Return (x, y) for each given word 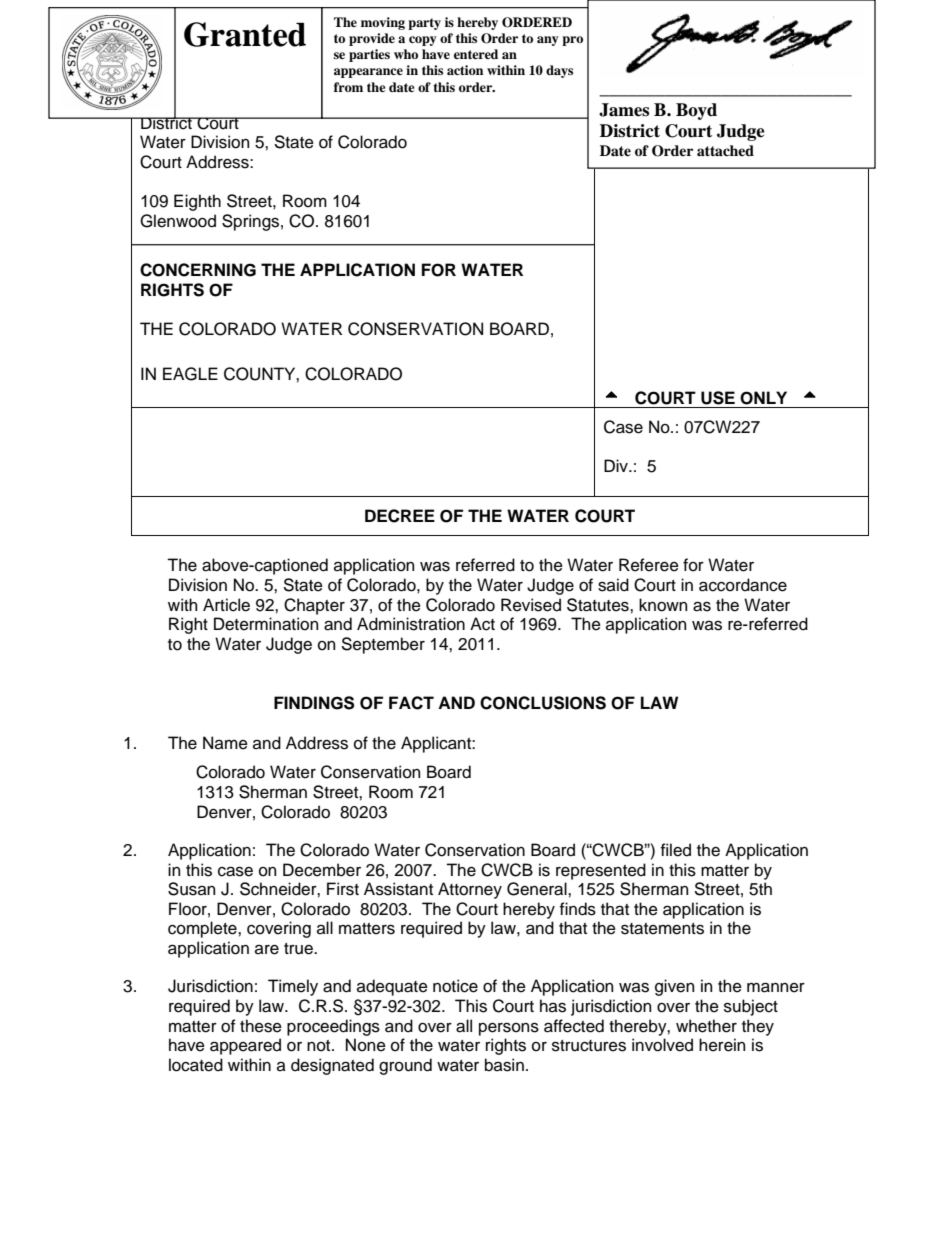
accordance (743, 585)
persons (509, 1029)
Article (226, 605)
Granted (245, 34)
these (261, 1026)
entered (476, 54)
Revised (531, 605)
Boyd (696, 111)
